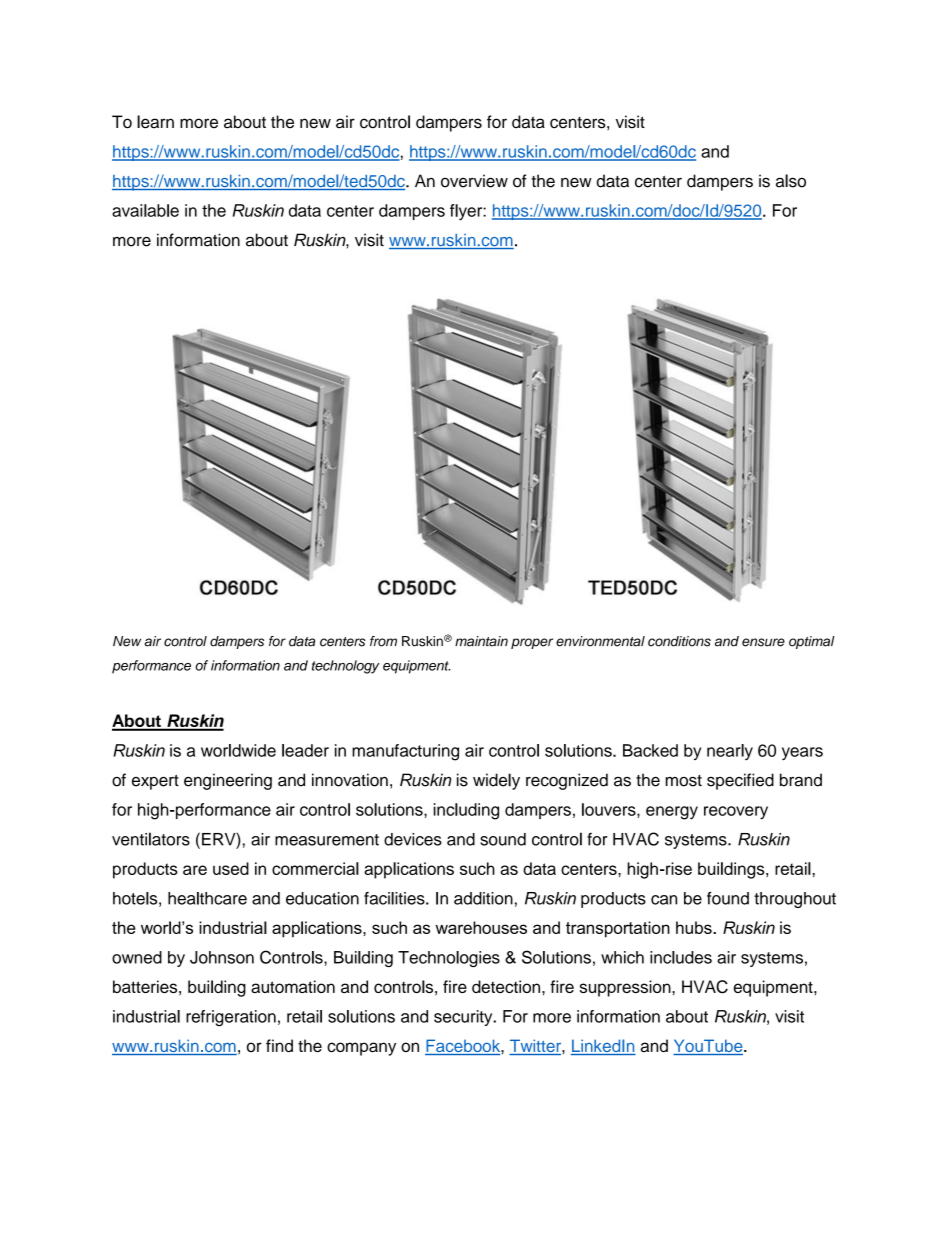  Describe the element at coordinates (679, 641) in the screenshot. I see `conditions` at that location.
